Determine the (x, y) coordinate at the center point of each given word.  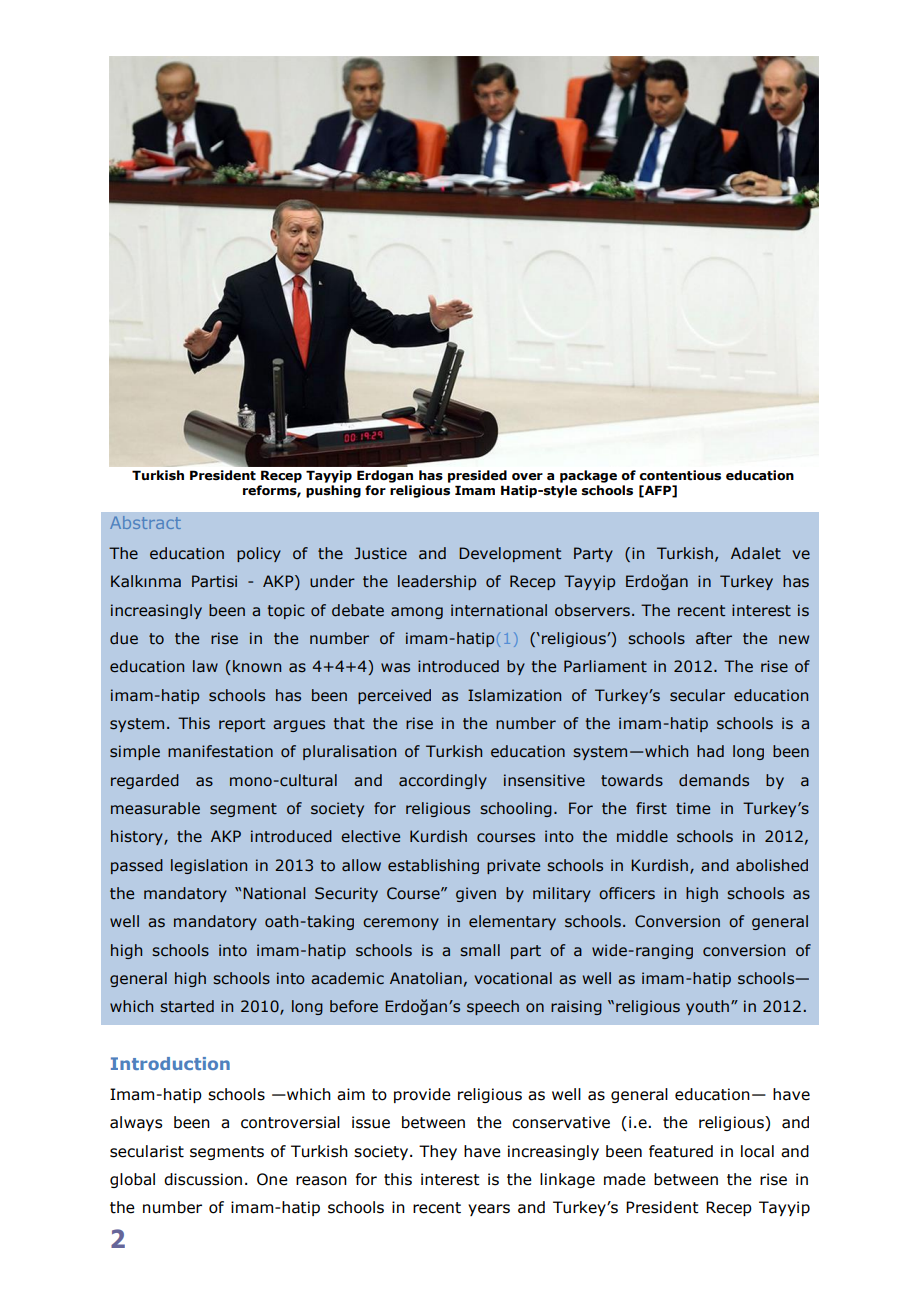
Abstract (145, 522)
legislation (209, 866)
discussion (203, 1179)
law (205, 666)
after (714, 638)
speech (493, 1007)
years (489, 1210)
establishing (433, 866)
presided (477, 476)
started (187, 1006)
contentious (680, 475)
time (693, 808)
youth (707, 1007)
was (395, 668)
